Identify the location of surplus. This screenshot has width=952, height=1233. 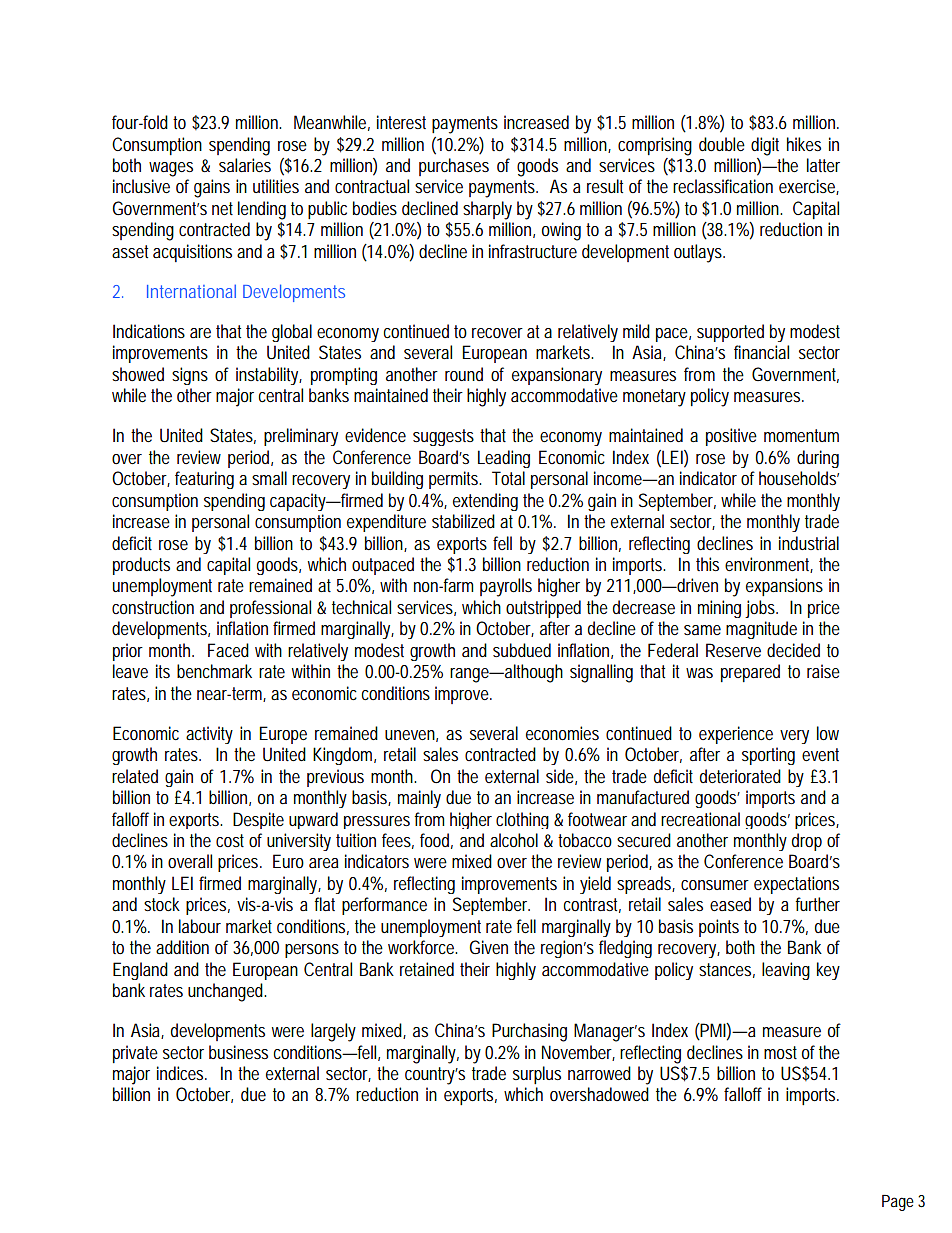
(537, 1075).
